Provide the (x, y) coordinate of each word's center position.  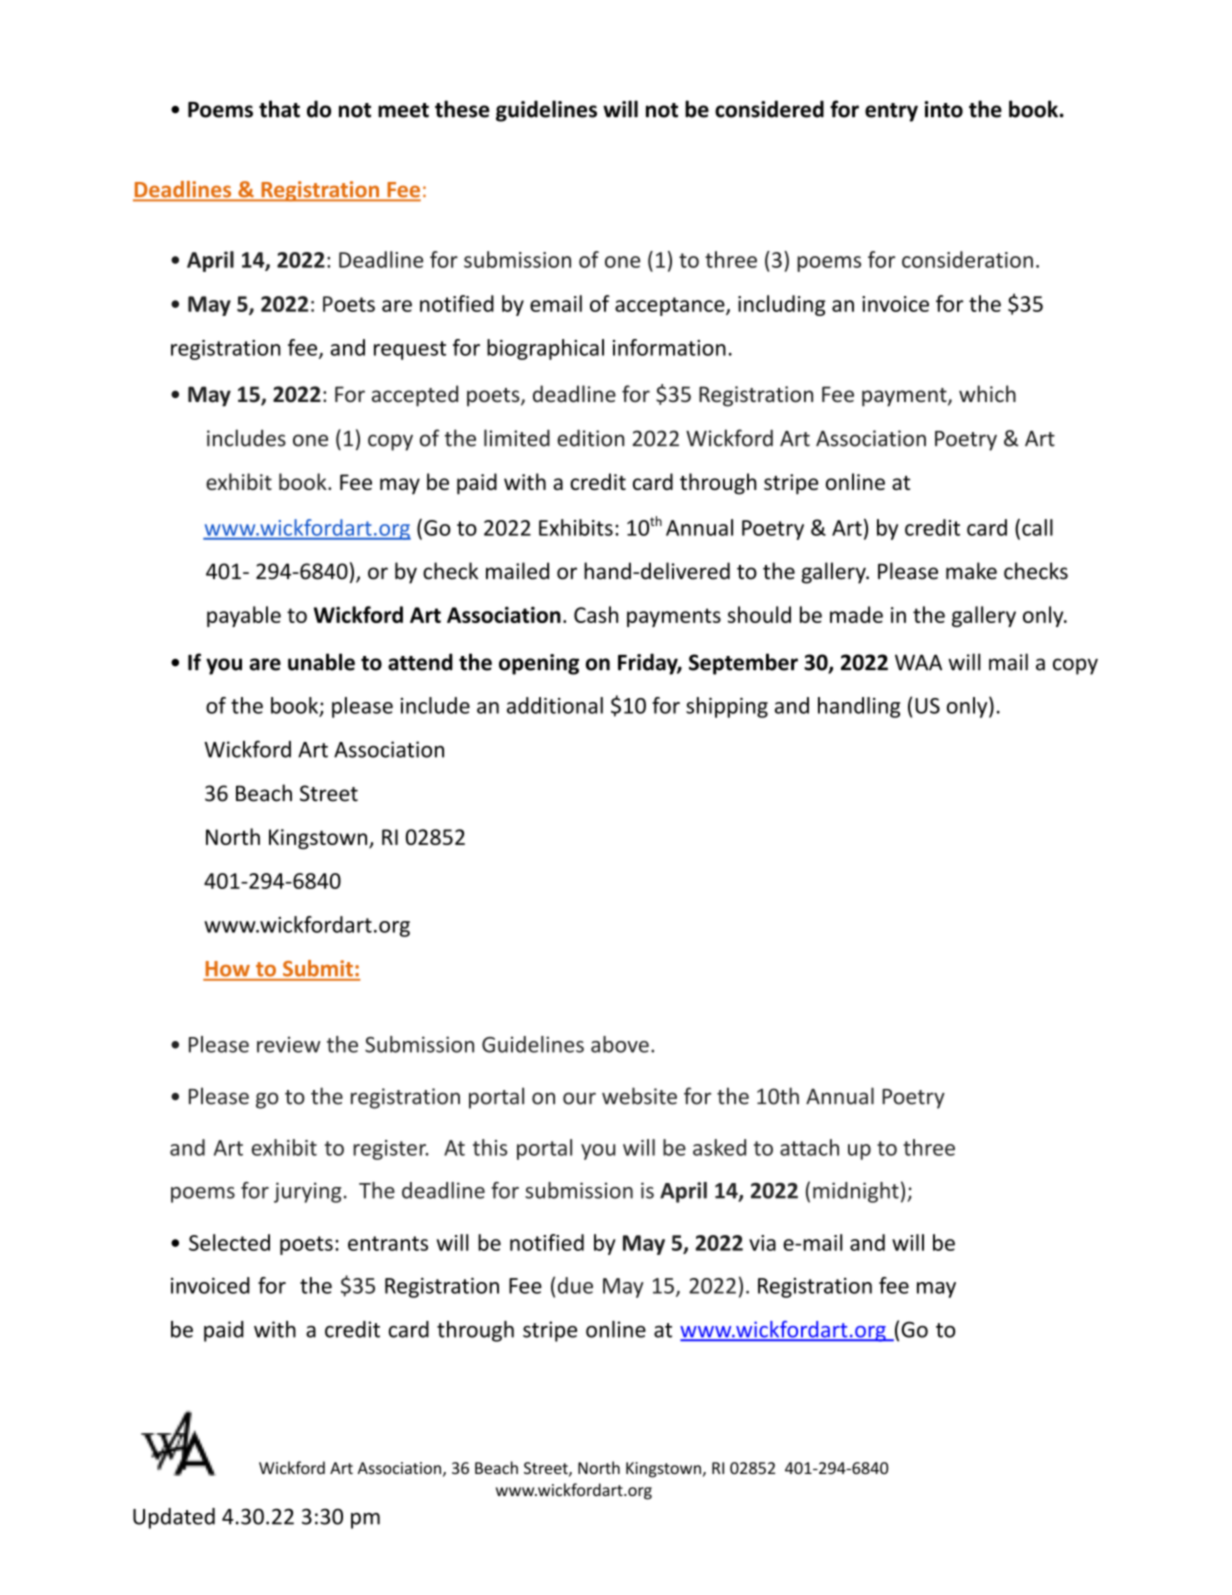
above (620, 1044)
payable (244, 616)
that (279, 109)
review (289, 1044)
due (575, 1285)
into (944, 109)
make (971, 571)
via (762, 1243)
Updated (174, 1518)
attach (809, 1147)
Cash (596, 614)
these (462, 109)
